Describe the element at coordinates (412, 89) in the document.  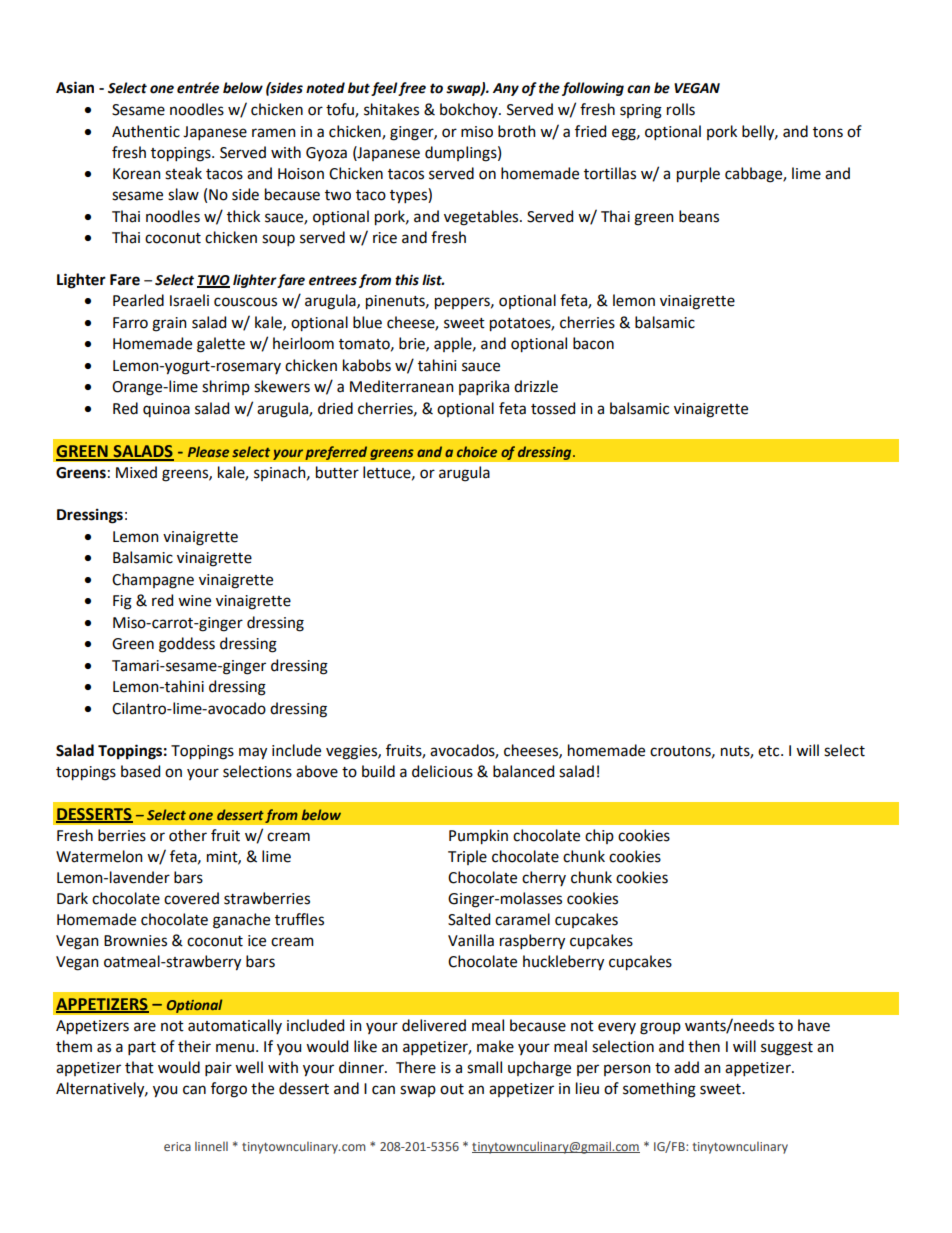
I see `free` at that location.
